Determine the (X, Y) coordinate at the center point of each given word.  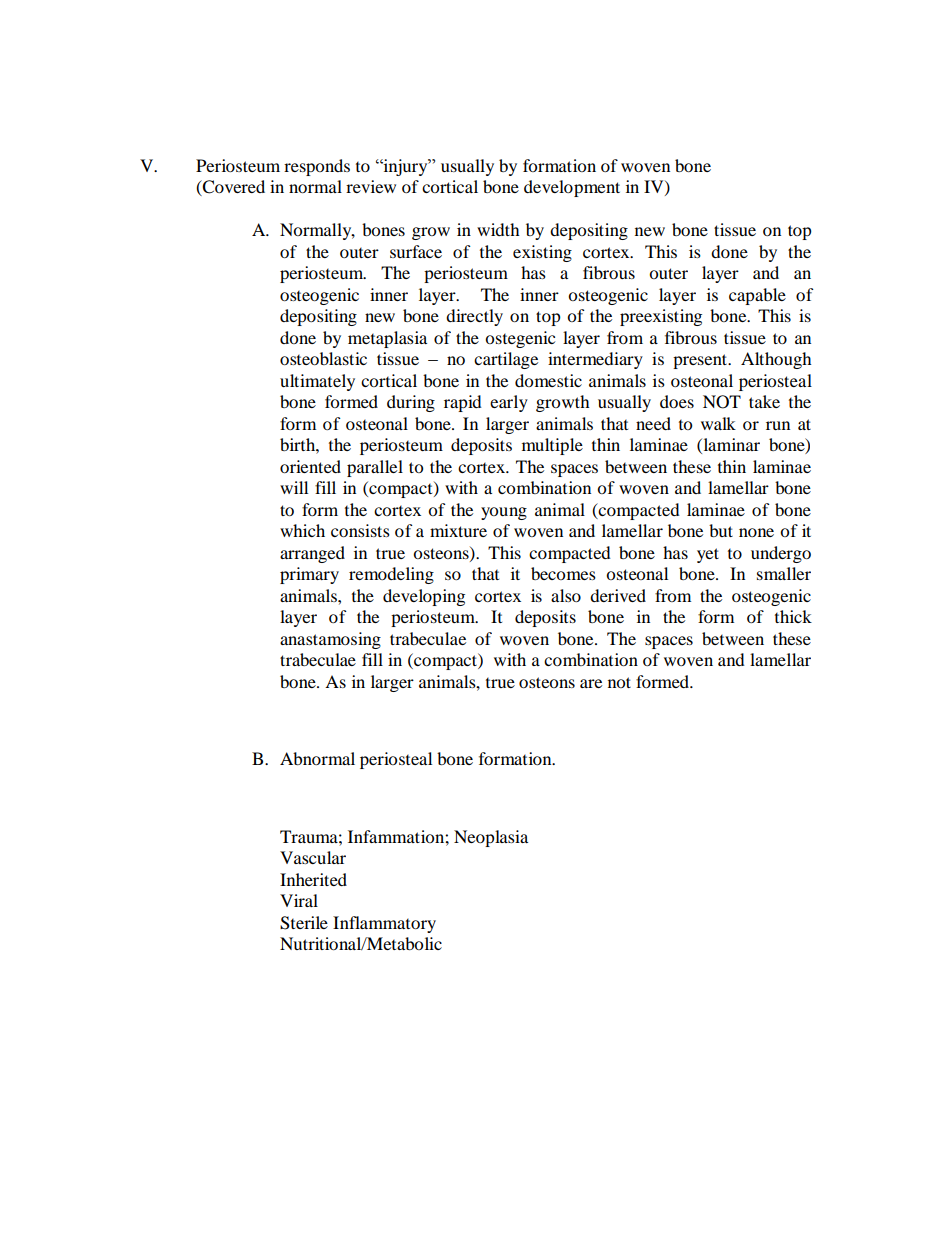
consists (360, 530)
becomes (563, 573)
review (371, 186)
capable (757, 296)
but (721, 530)
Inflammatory (384, 924)
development (572, 188)
